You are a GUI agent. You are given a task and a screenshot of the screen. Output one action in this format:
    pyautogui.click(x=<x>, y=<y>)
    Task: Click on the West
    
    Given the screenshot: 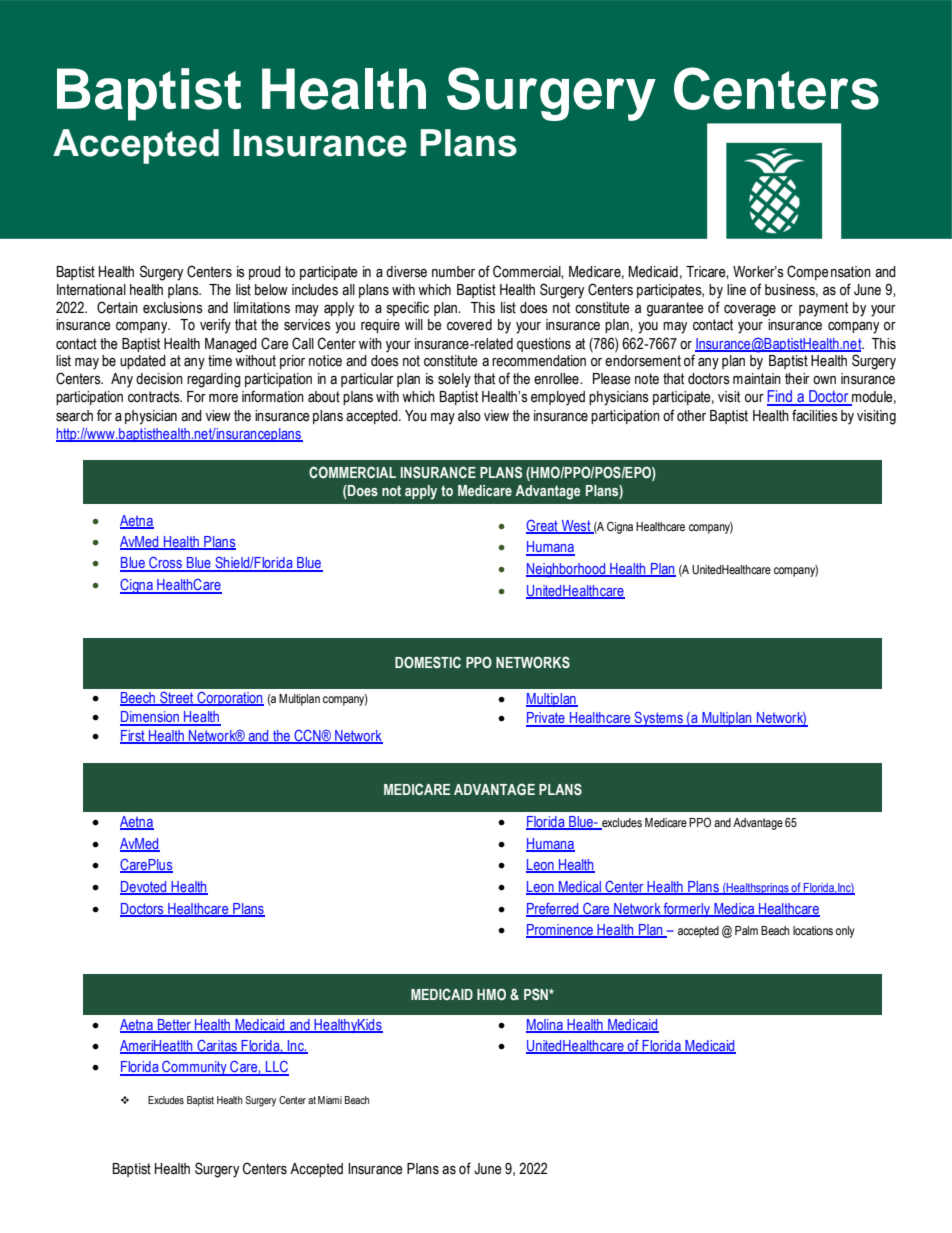 What is the action you would take?
    pyautogui.click(x=576, y=527)
